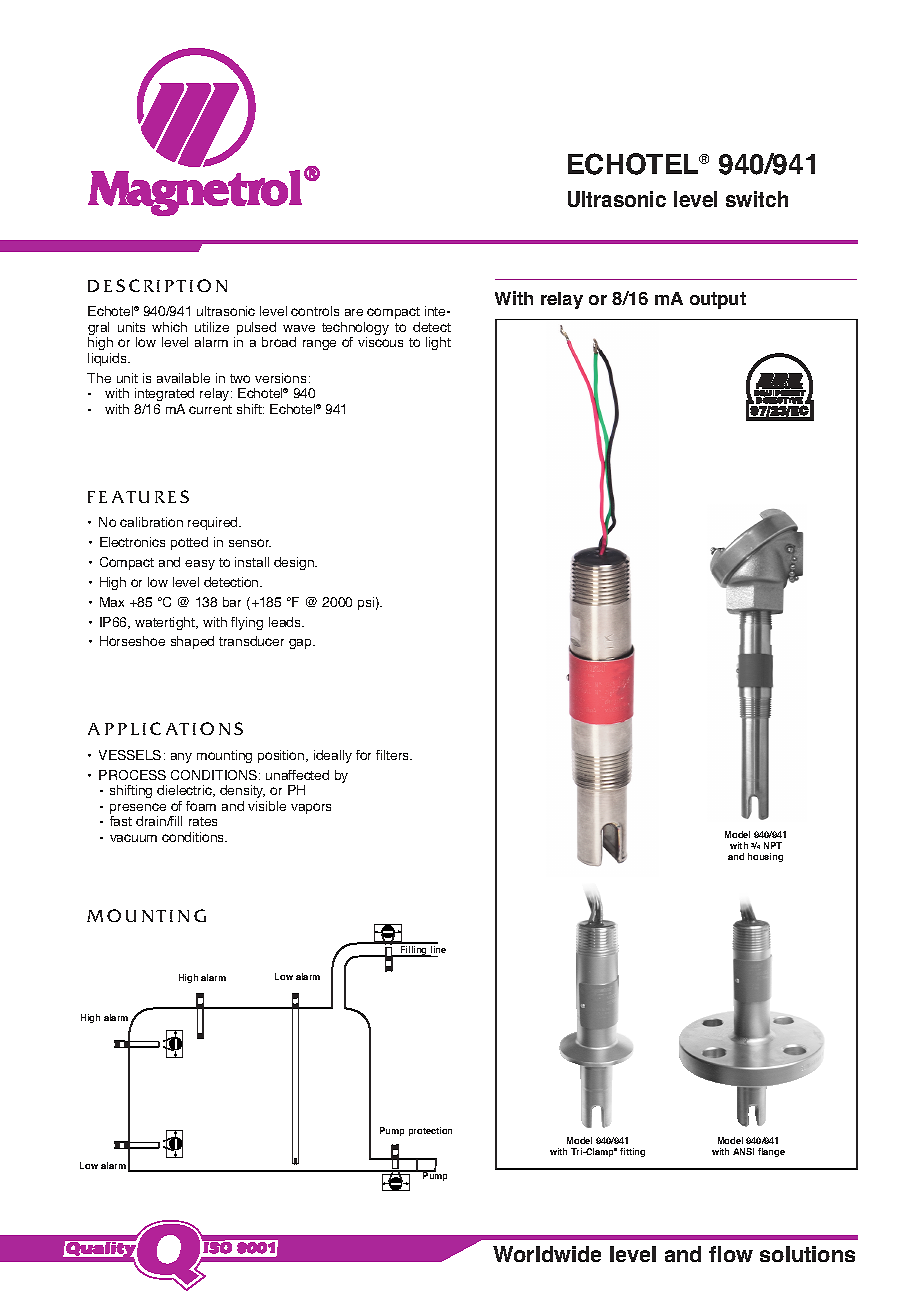 This page has width=924, height=1308. Describe the element at coordinates (181, 758) in the page. I see `any` at that location.
